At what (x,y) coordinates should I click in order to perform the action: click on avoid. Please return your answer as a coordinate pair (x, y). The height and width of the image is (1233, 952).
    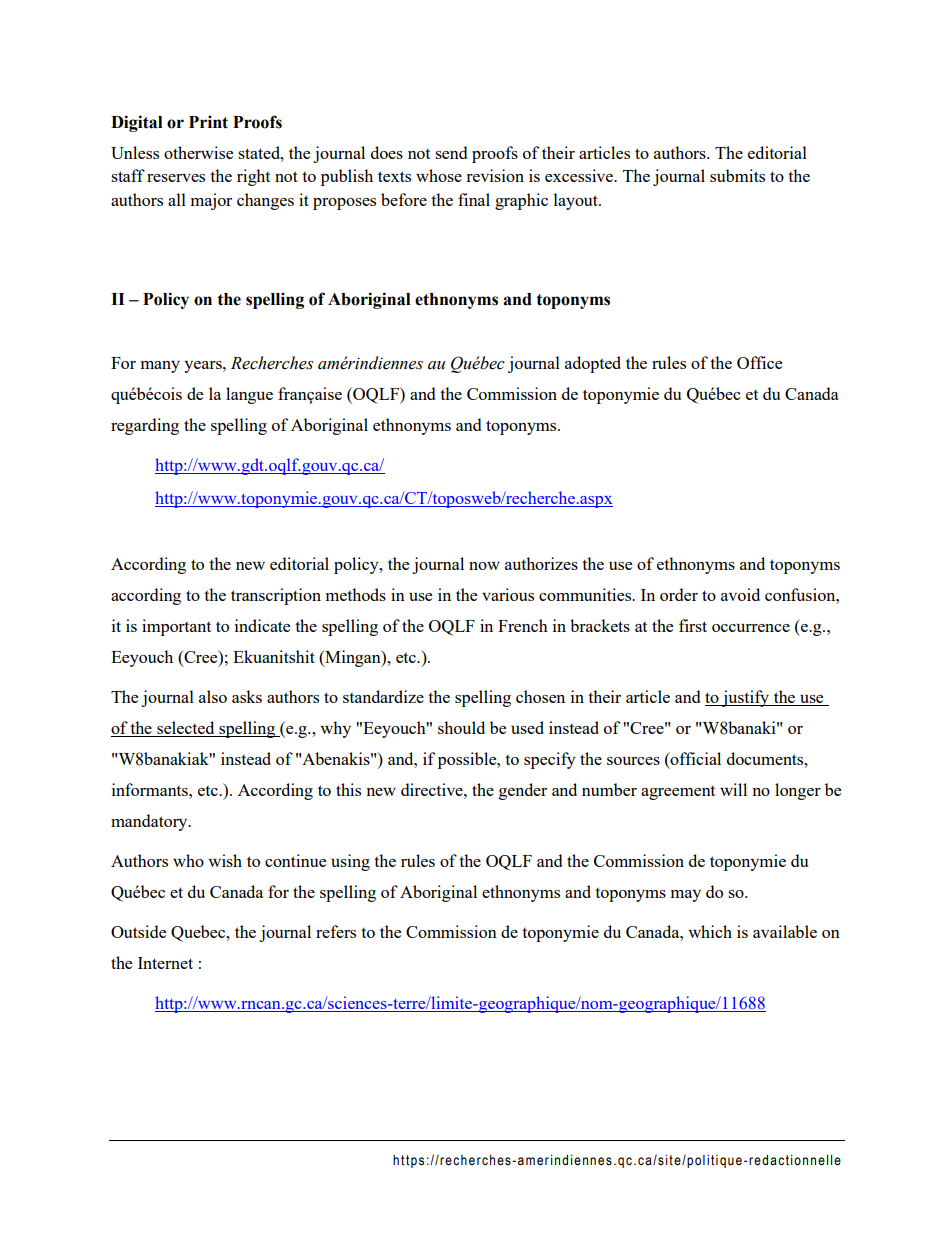
    Looking at the image, I should click on (740, 594).
